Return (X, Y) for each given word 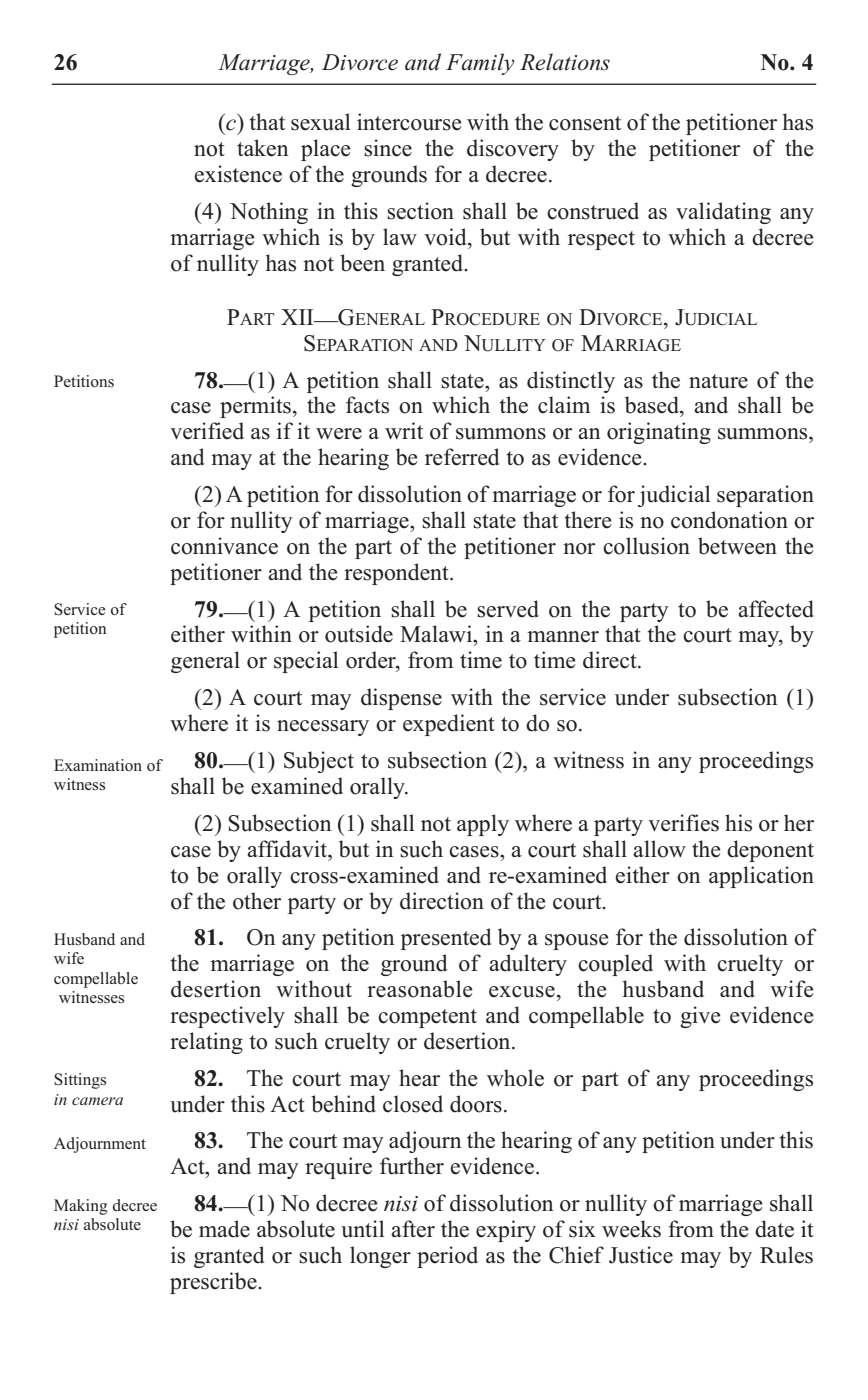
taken (263, 148)
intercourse (409, 122)
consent (585, 123)
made (224, 1229)
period (447, 1257)
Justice (641, 1255)
